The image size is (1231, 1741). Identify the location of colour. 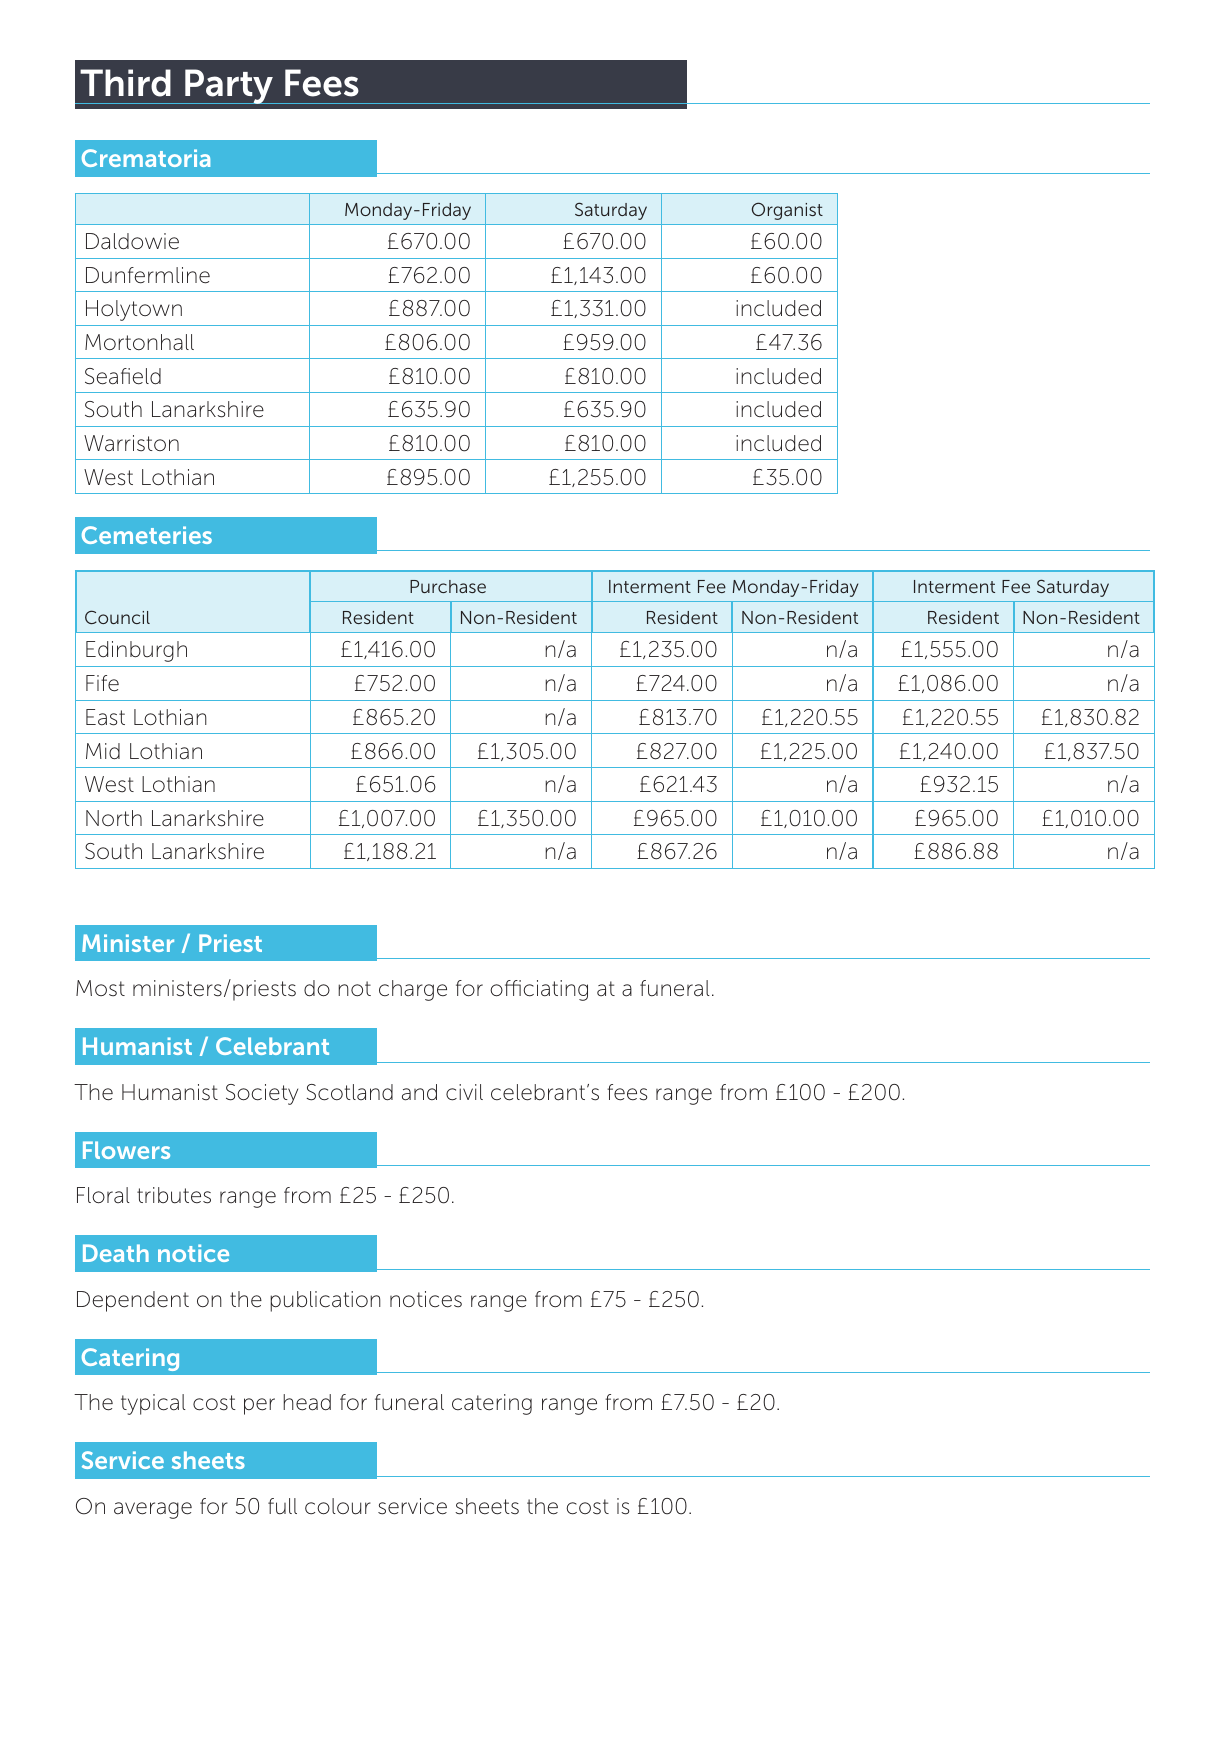
(338, 1506).
